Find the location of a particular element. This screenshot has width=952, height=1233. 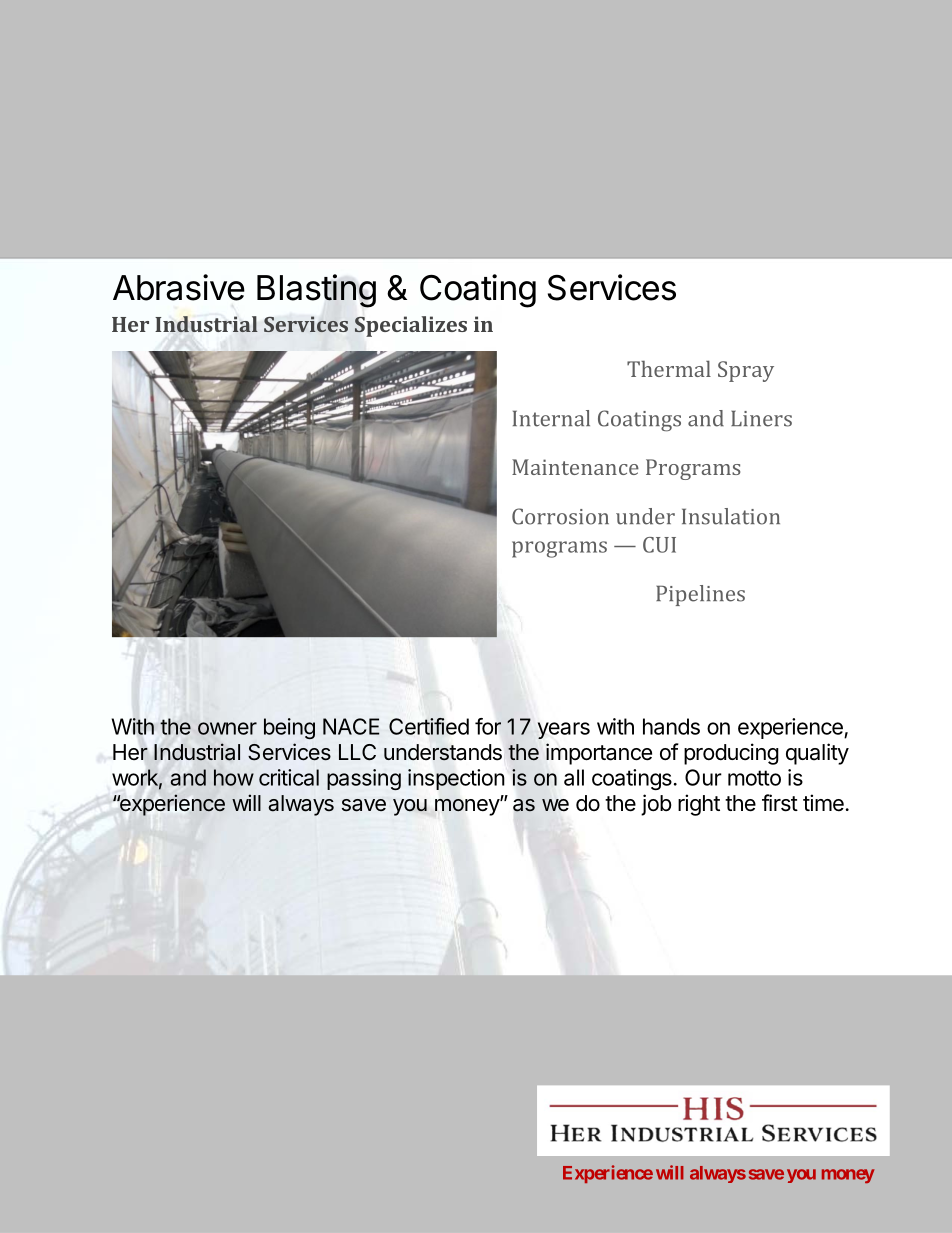

producing is located at coordinates (731, 754).
